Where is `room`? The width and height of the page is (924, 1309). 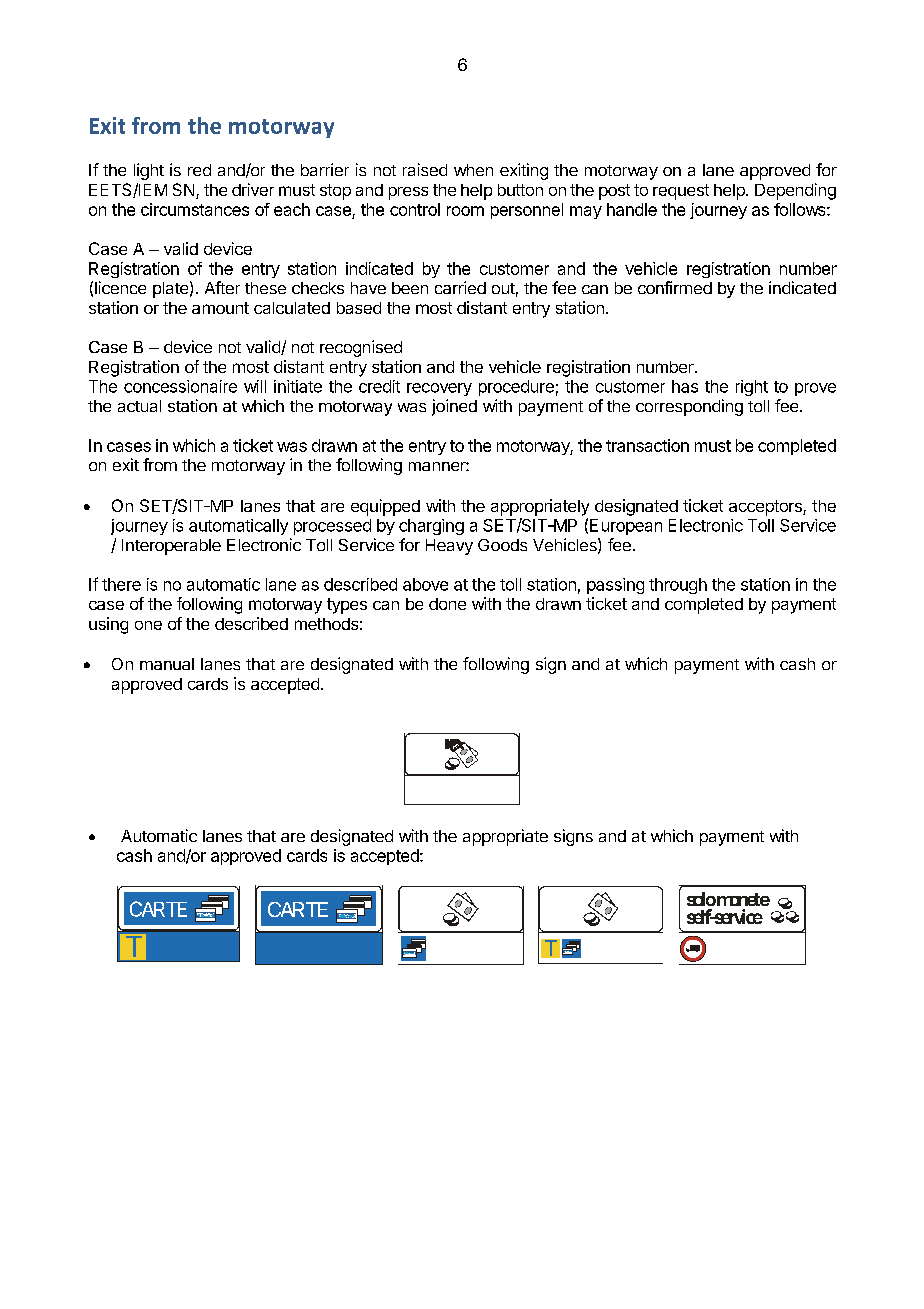
room is located at coordinates (465, 211).
